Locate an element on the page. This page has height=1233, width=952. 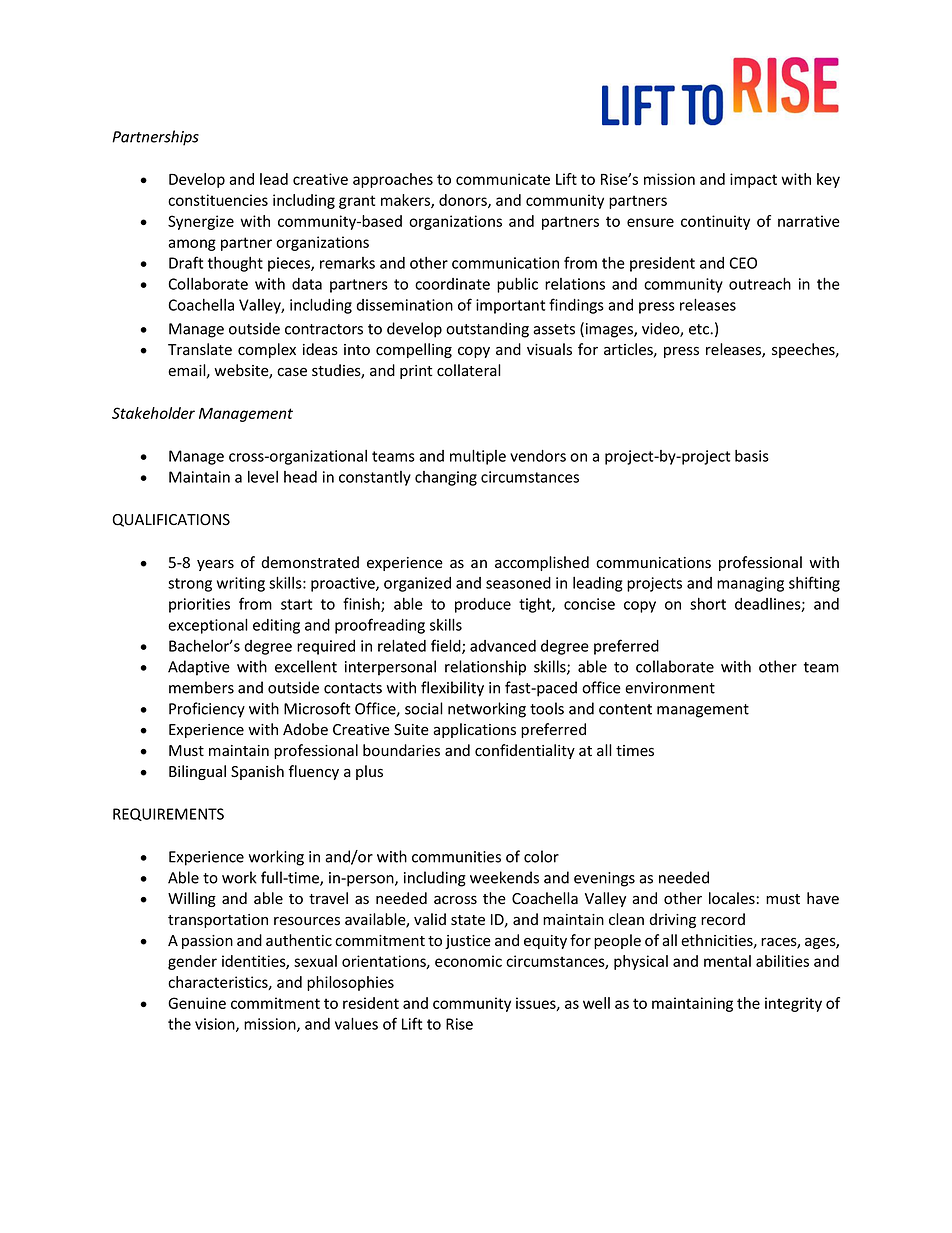
Genuine is located at coordinates (197, 1003).
